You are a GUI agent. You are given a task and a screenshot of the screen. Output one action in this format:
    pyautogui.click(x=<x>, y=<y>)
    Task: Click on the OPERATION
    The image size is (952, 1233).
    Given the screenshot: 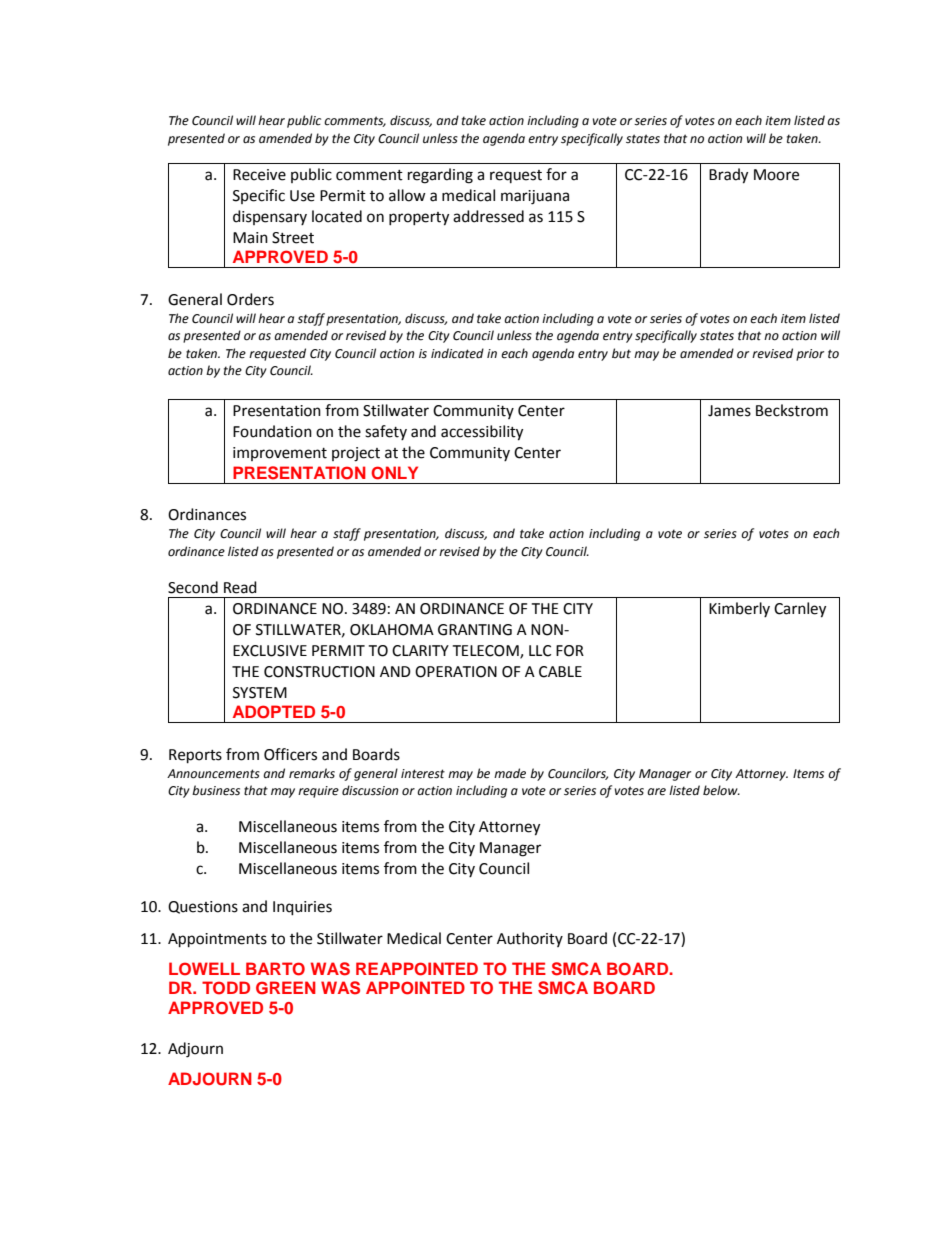 What is the action you would take?
    pyautogui.click(x=456, y=672)
